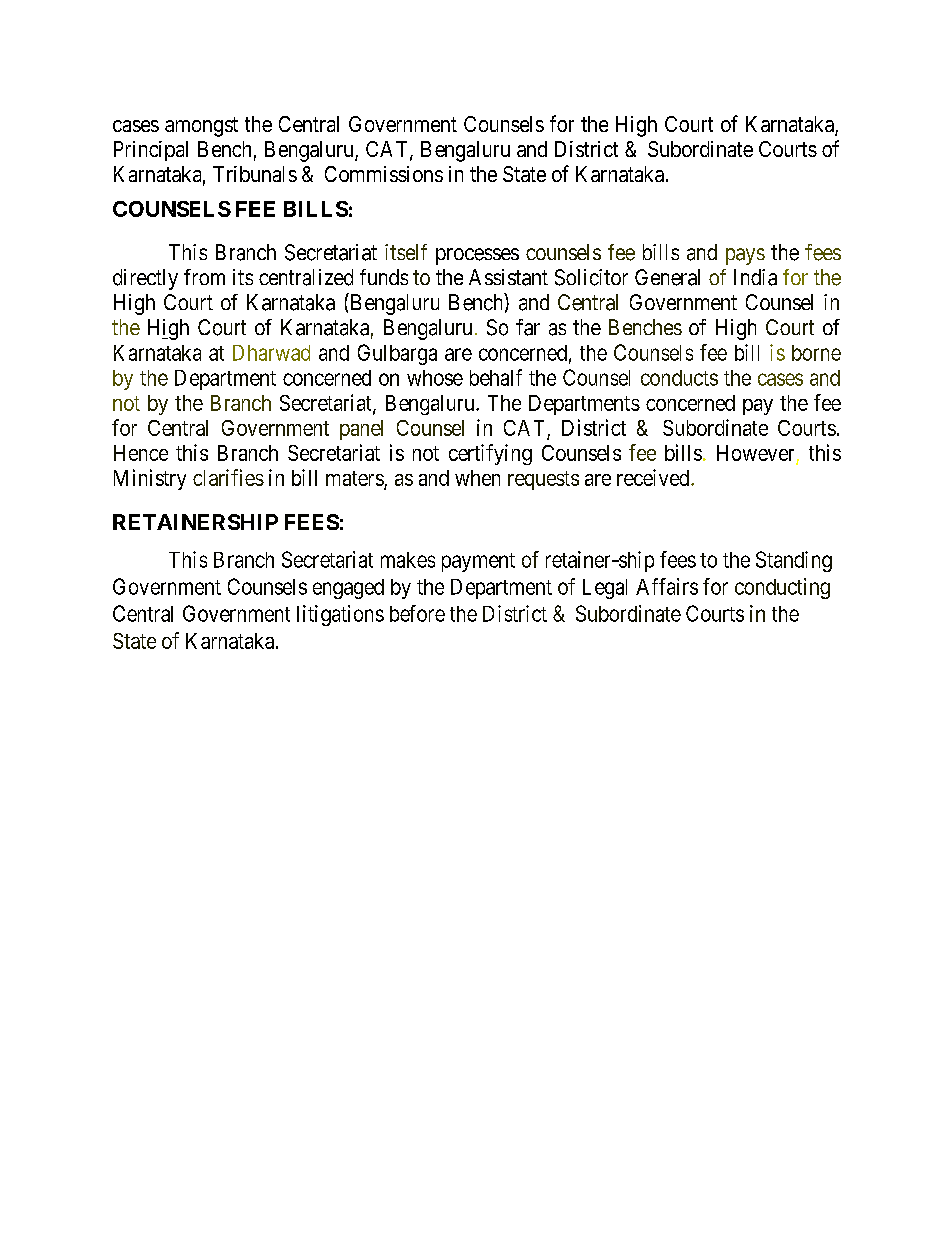 This screenshot has height=1233, width=952. What do you see at coordinates (477, 256) in the screenshot?
I see `processes` at bounding box center [477, 256].
